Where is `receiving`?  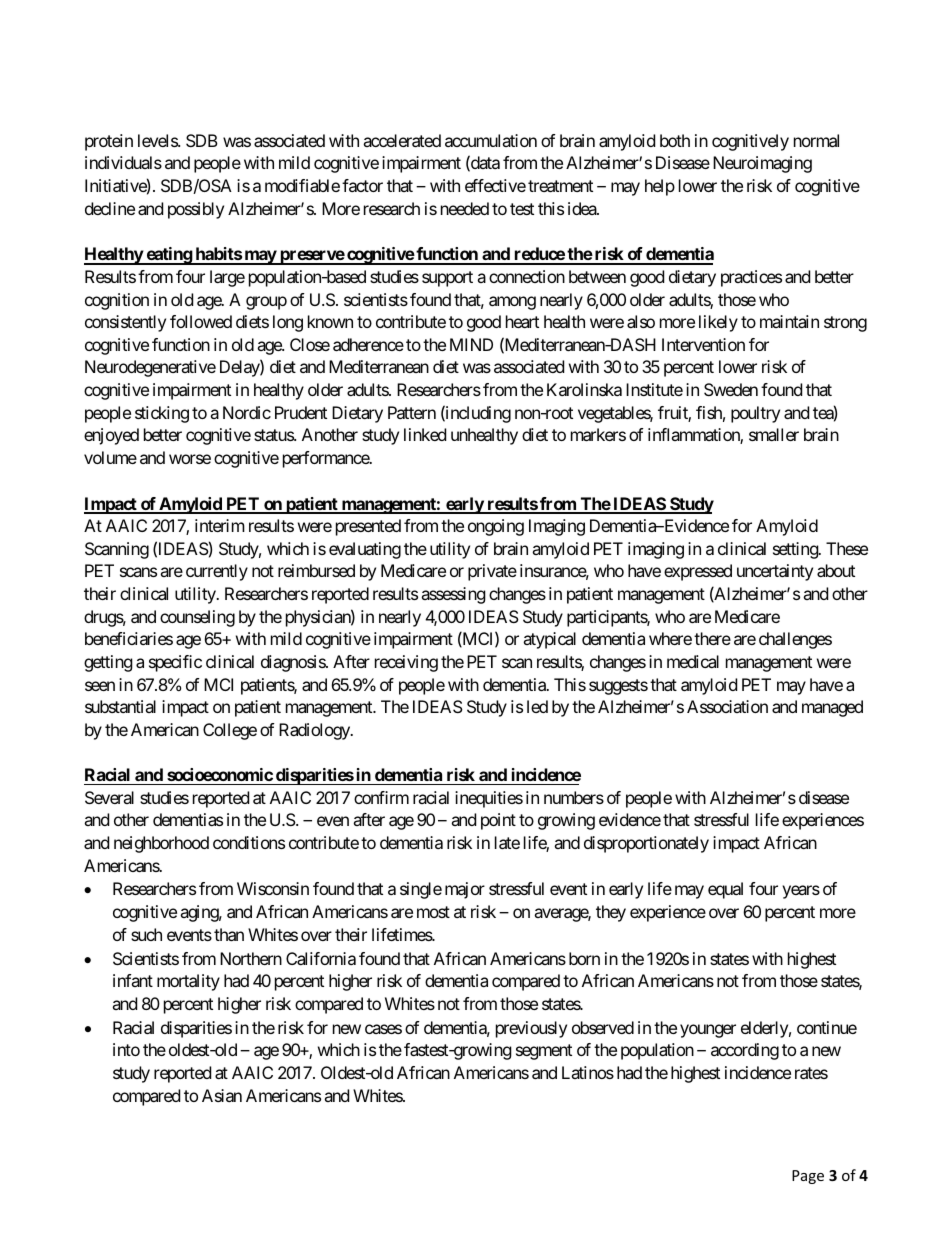 receiving is located at coordinates (406, 663).
